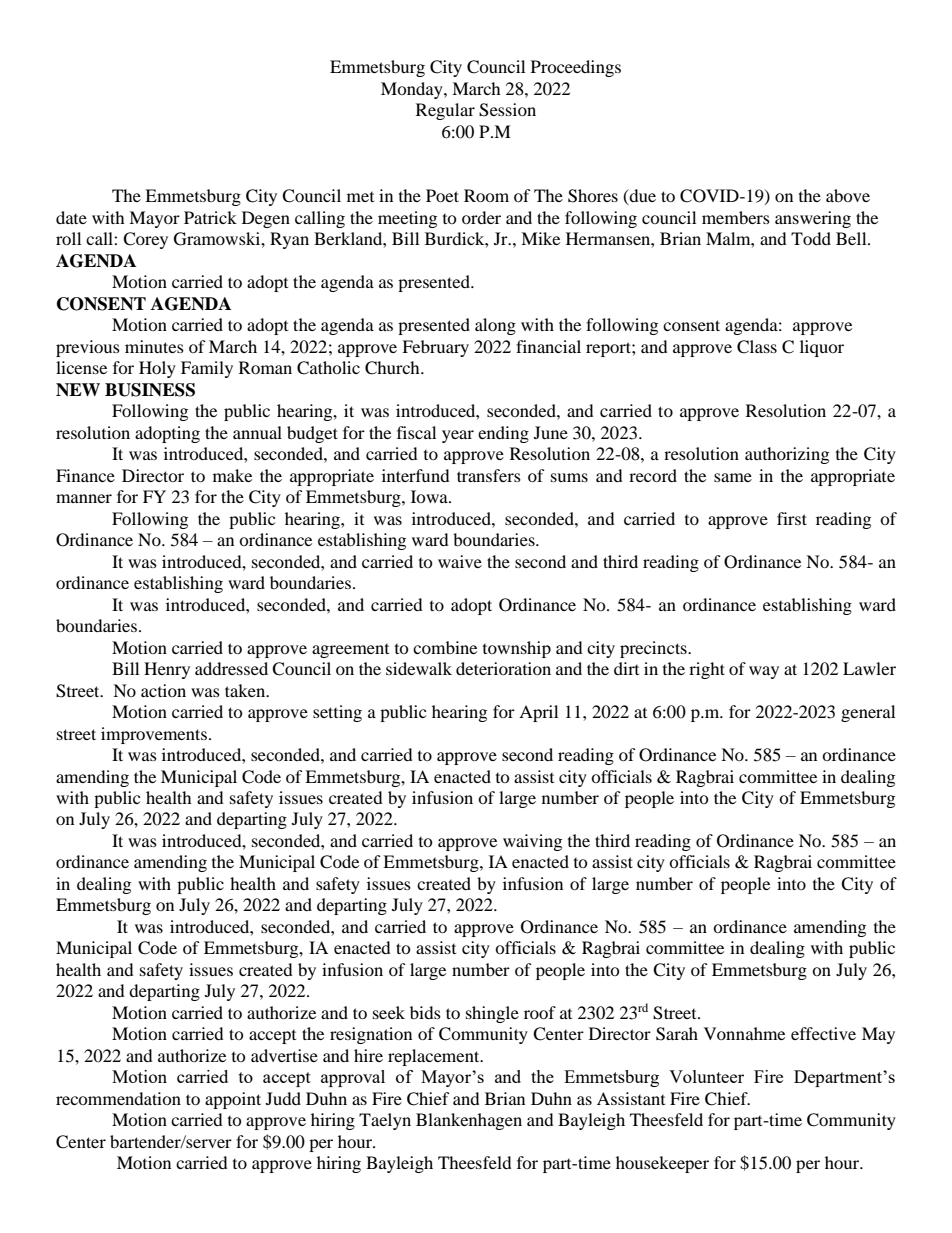 The width and height of the screenshot is (952, 1233). What do you see at coordinates (445, 111) in the screenshot?
I see `Regular` at bounding box center [445, 111].
